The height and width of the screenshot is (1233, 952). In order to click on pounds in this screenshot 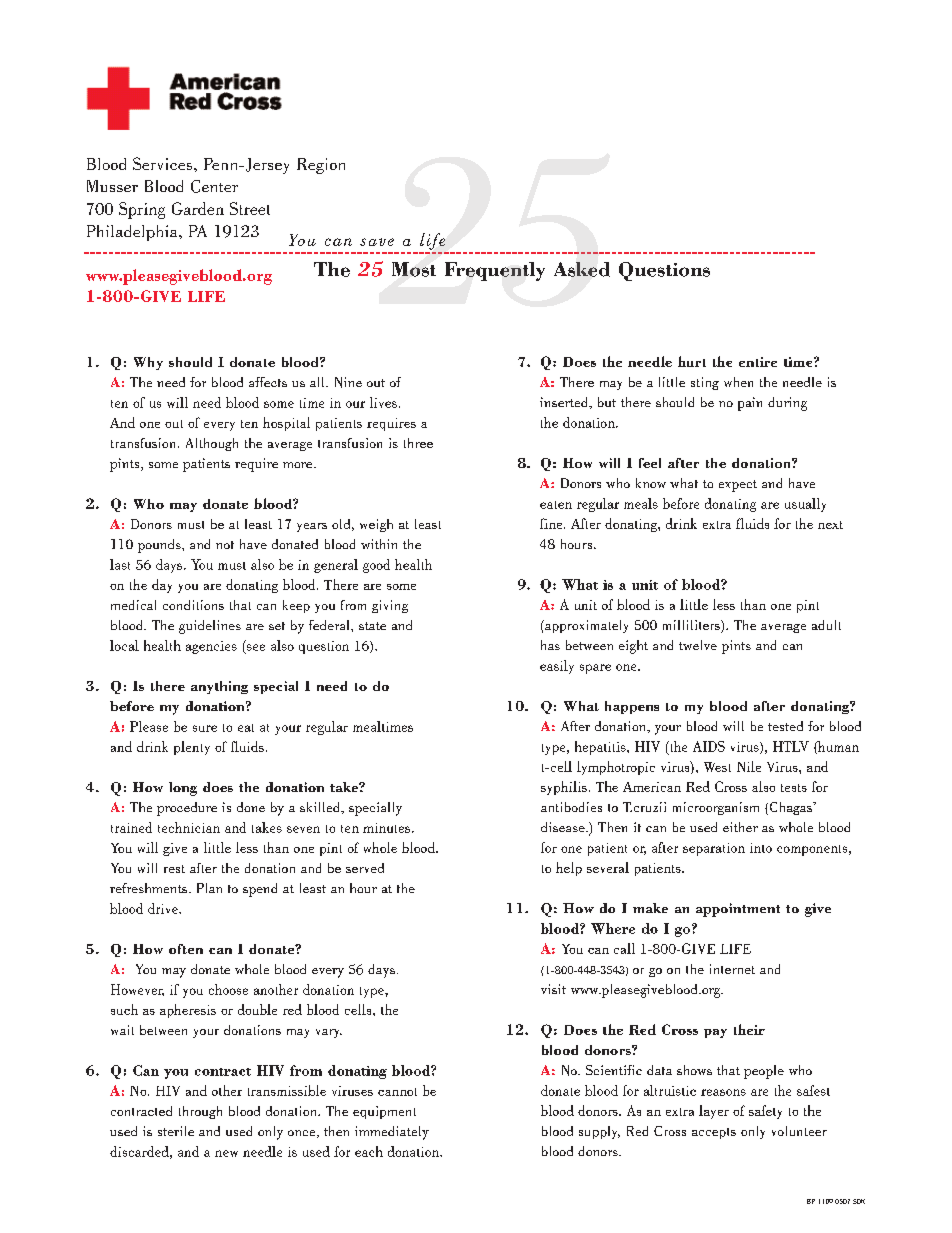, I will do `click(160, 546)`.
